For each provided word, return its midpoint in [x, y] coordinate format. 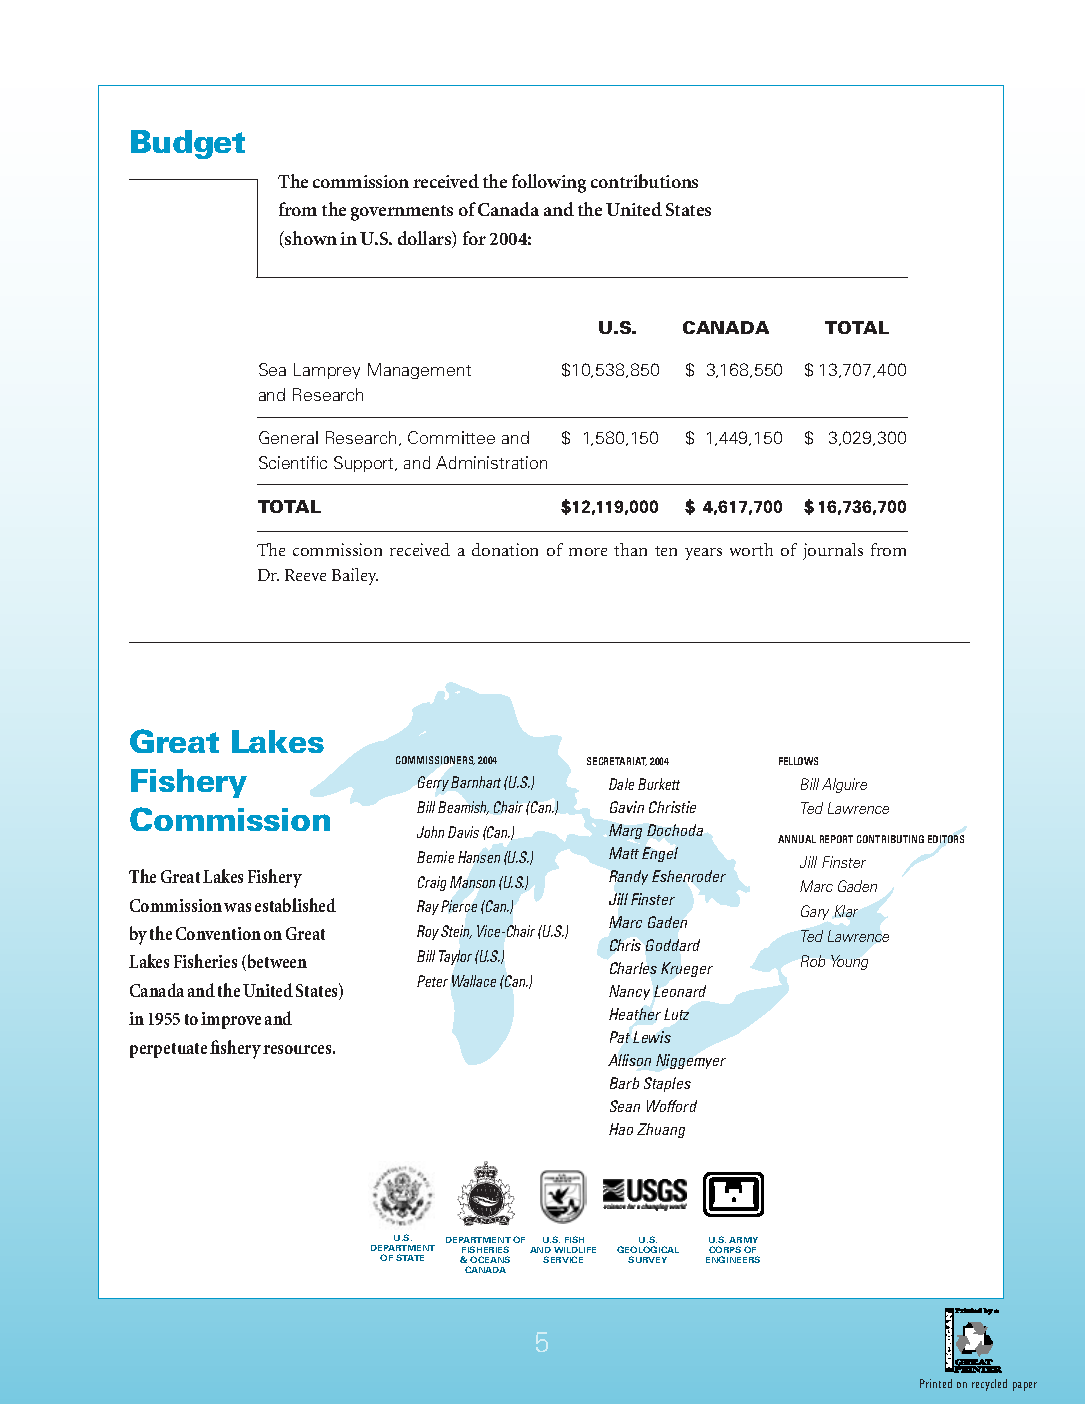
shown [310, 239]
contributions [644, 181]
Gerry [433, 783]
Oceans [490, 1259]
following [549, 183]
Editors [946, 839]
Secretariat [617, 761]
